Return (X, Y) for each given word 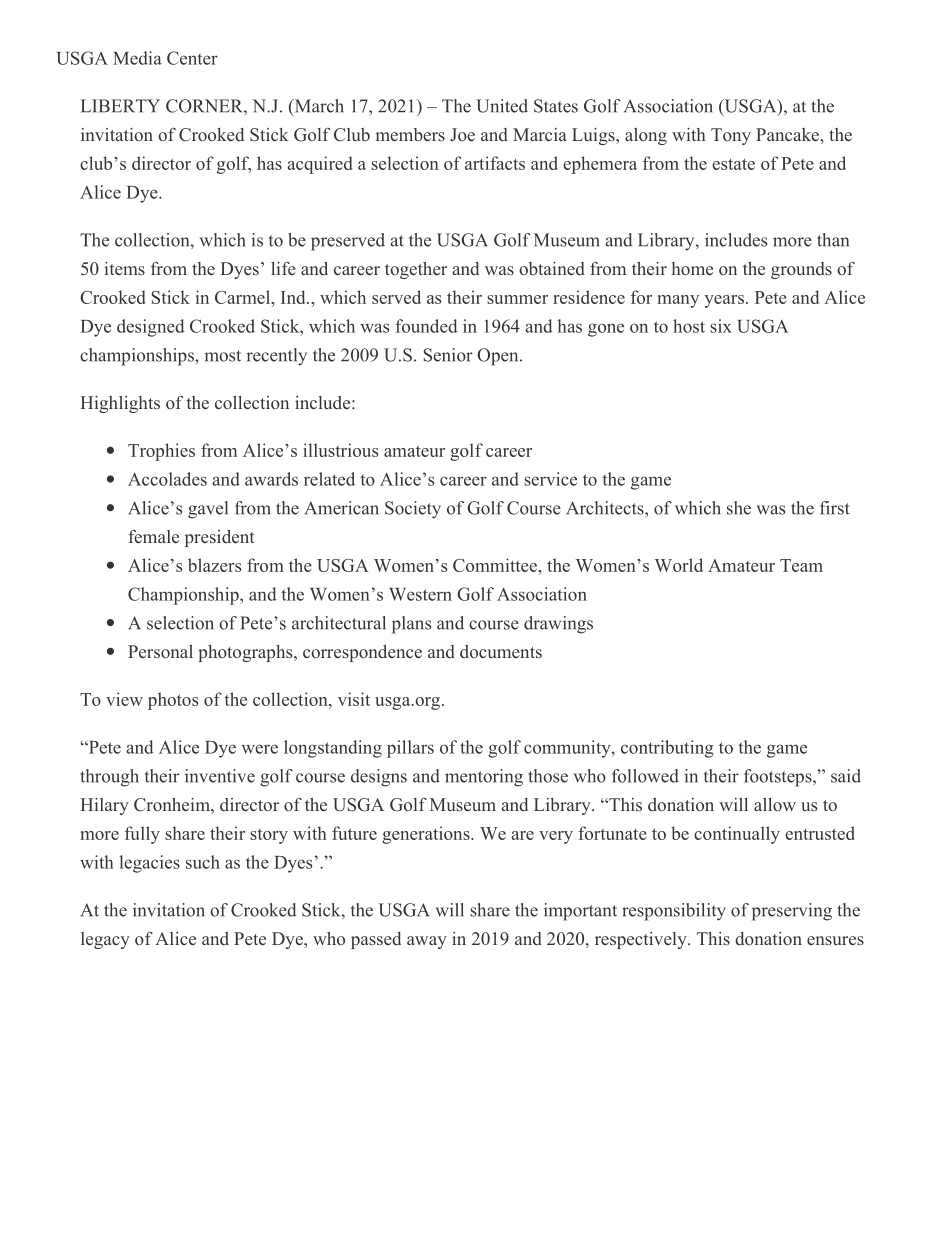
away (427, 942)
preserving (792, 912)
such (203, 862)
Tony (731, 136)
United (502, 106)
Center (192, 58)
